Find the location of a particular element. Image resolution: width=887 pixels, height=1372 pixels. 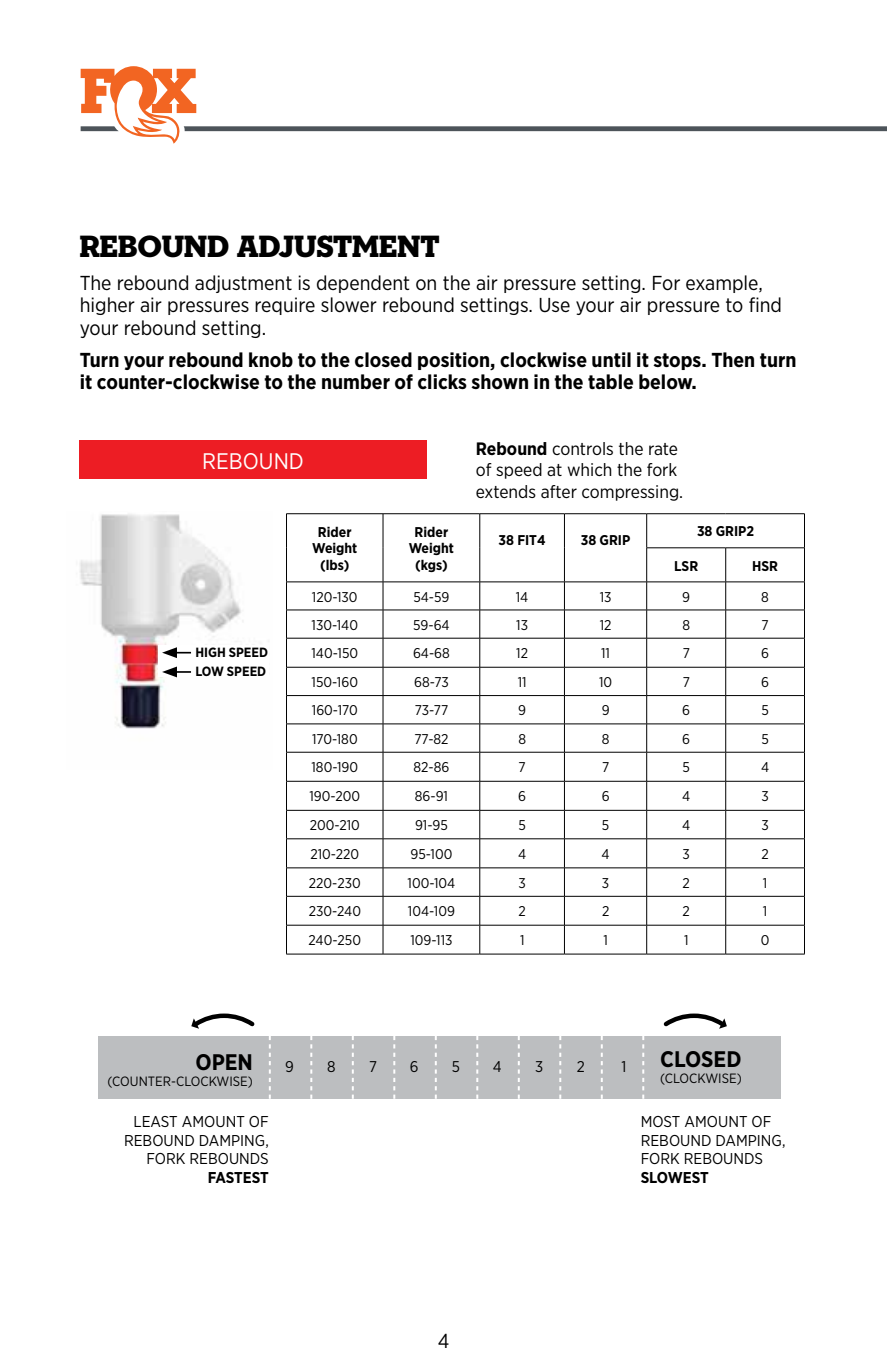

extends is located at coordinates (506, 491).
